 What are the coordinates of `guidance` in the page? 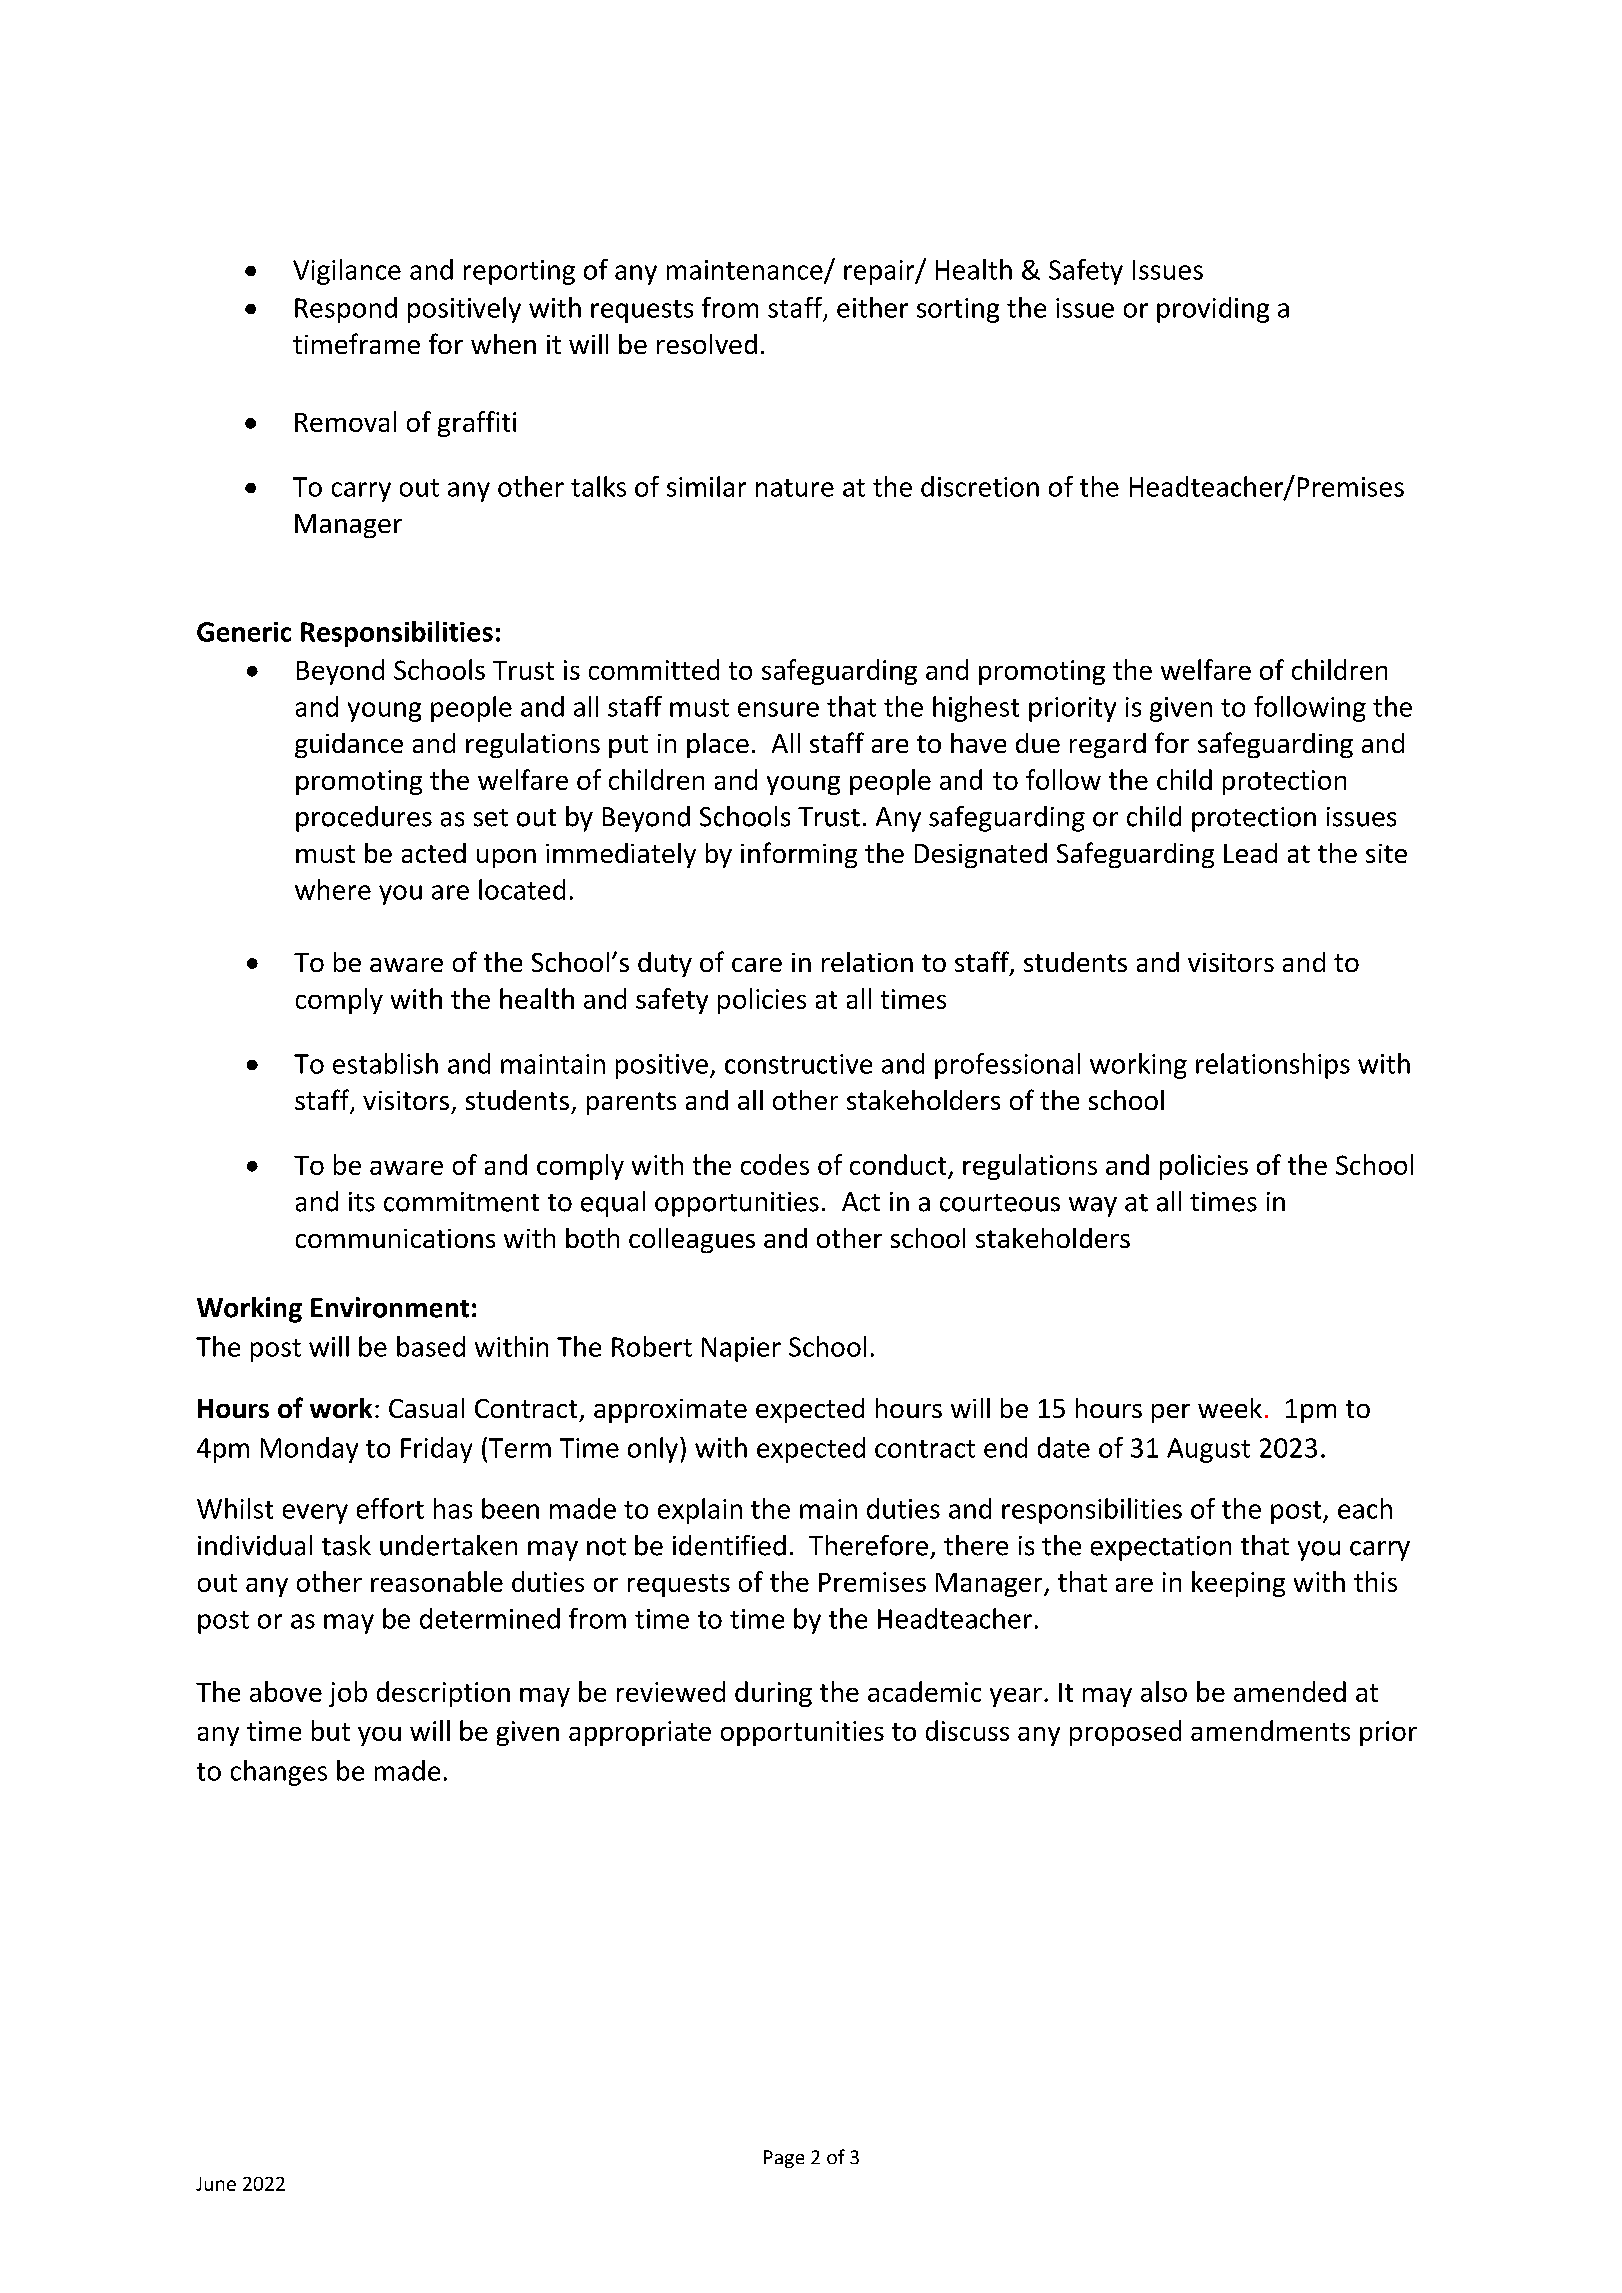 It's located at (349, 745).
